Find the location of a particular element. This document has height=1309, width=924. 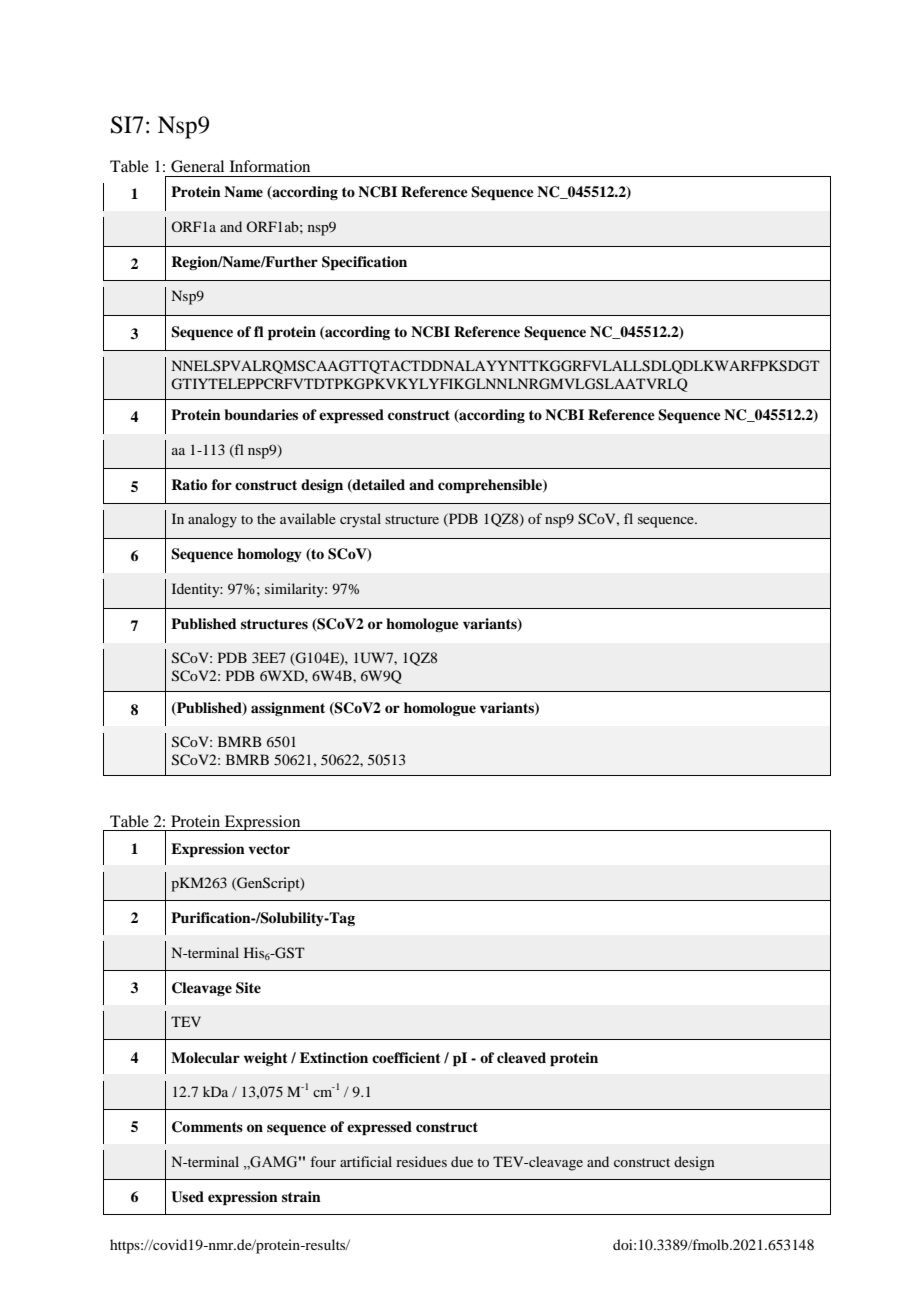

Site is located at coordinates (248, 988).
